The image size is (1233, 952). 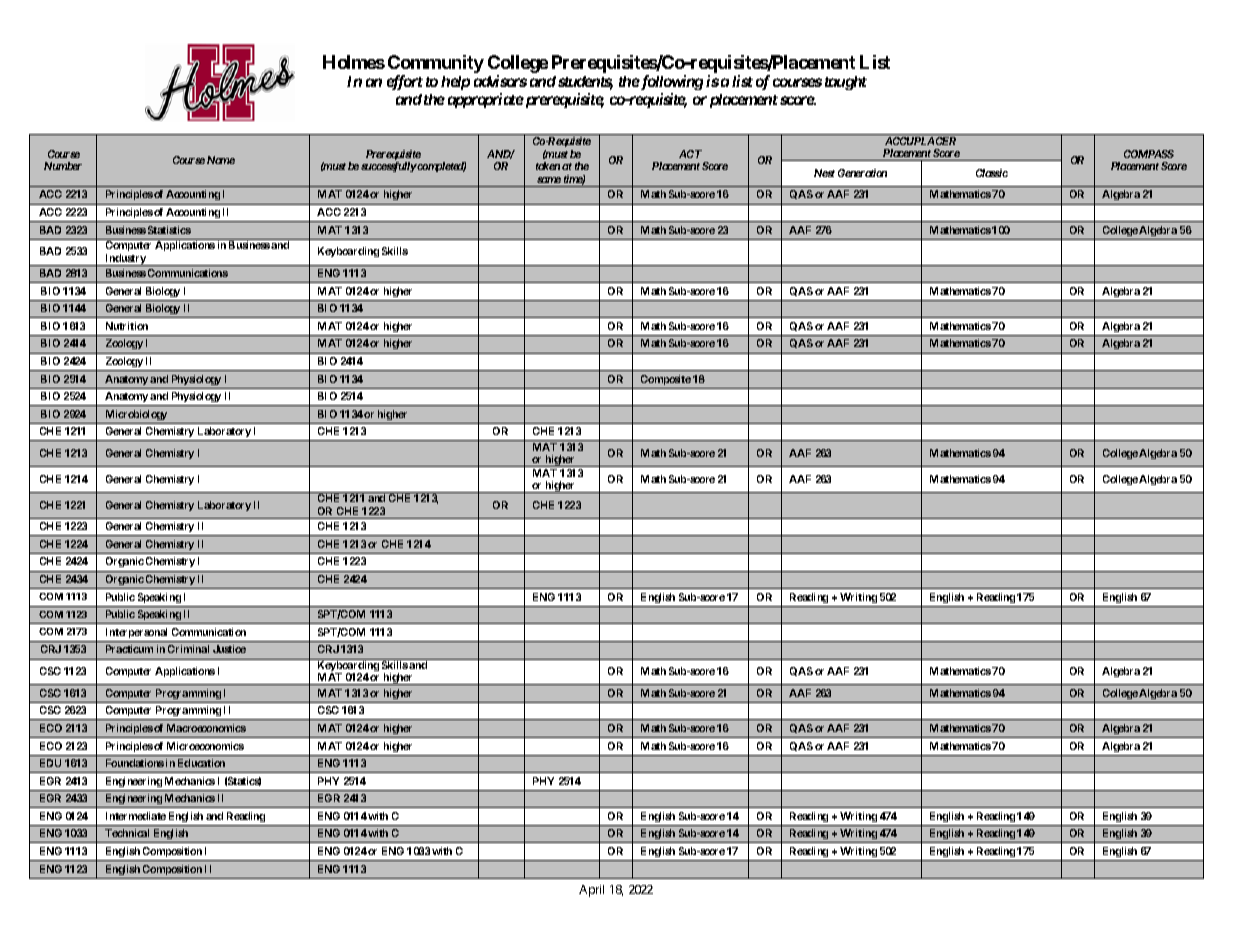 What do you see at coordinates (862, 173) in the page?
I see `Generation` at bounding box center [862, 173].
